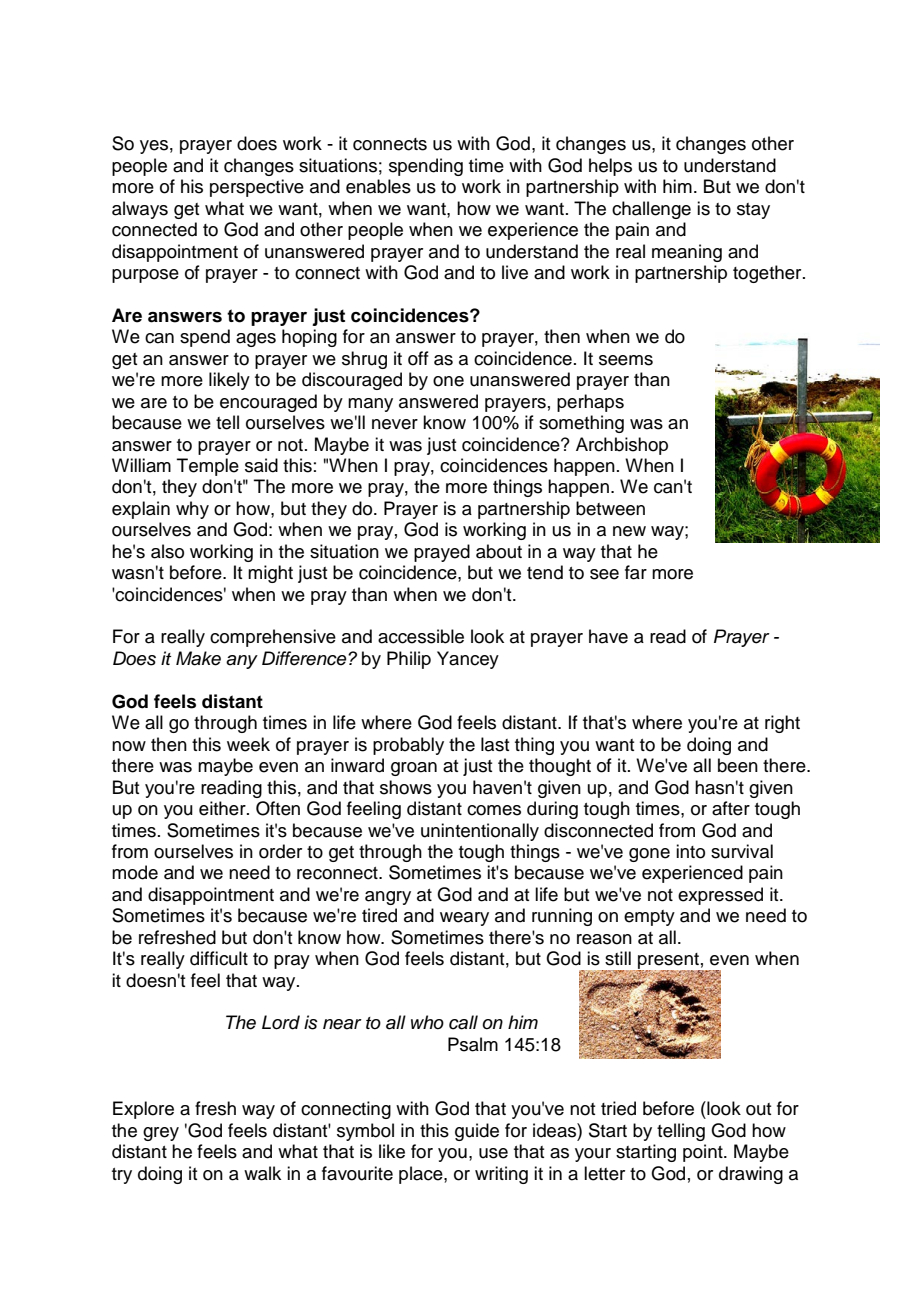  I want to click on been, so click(738, 765).
